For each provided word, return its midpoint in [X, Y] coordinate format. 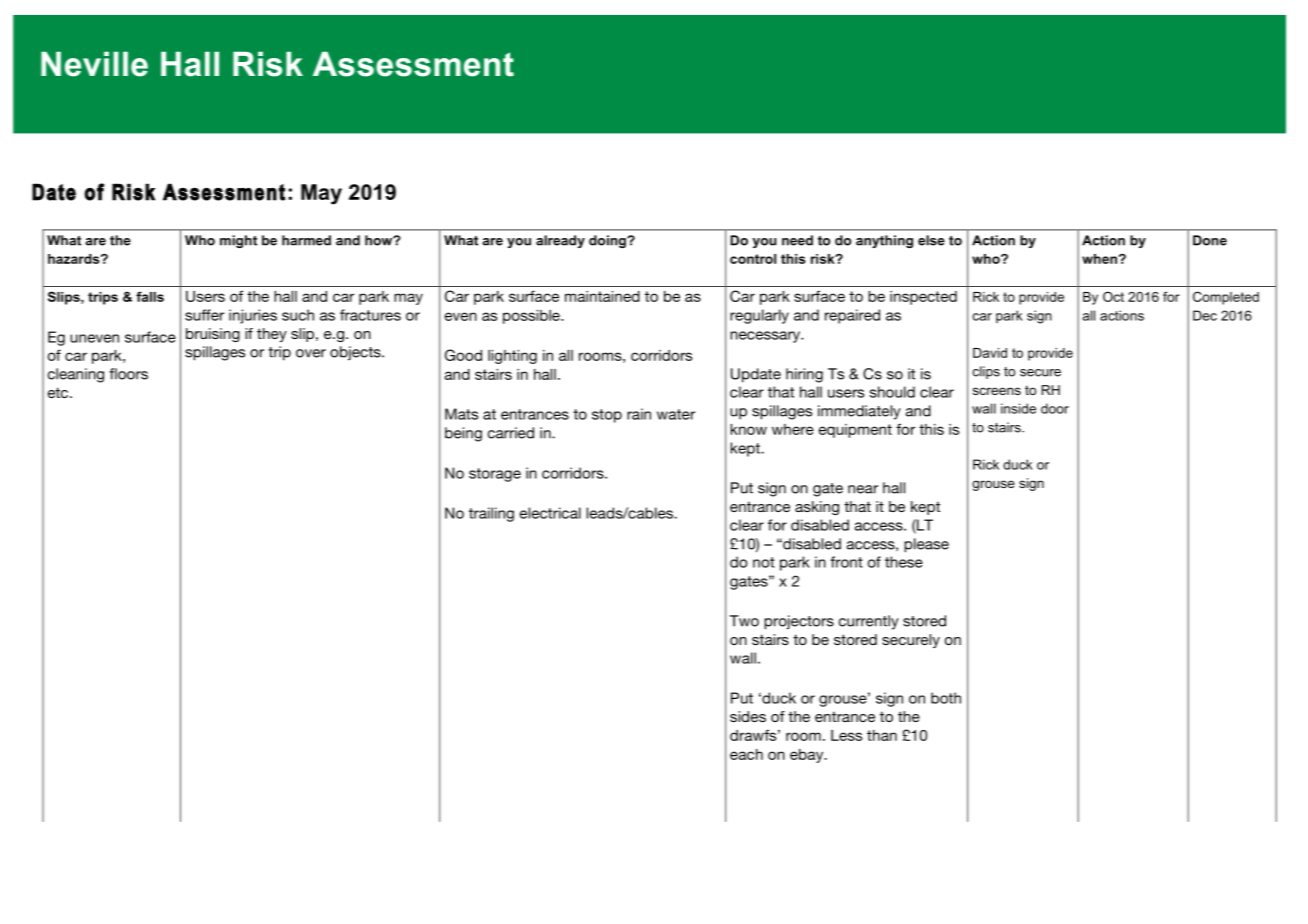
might [238, 241]
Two [744, 621]
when [1099, 259]
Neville [94, 64]
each [746, 754]
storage [495, 475]
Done [1210, 240]
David [990, 353]
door [1055, 408]
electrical [550, 513]
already [560, 241]
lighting [512, 357]
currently [869, 622]
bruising [213, 335]
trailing [491, 514]
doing [608, 241]
